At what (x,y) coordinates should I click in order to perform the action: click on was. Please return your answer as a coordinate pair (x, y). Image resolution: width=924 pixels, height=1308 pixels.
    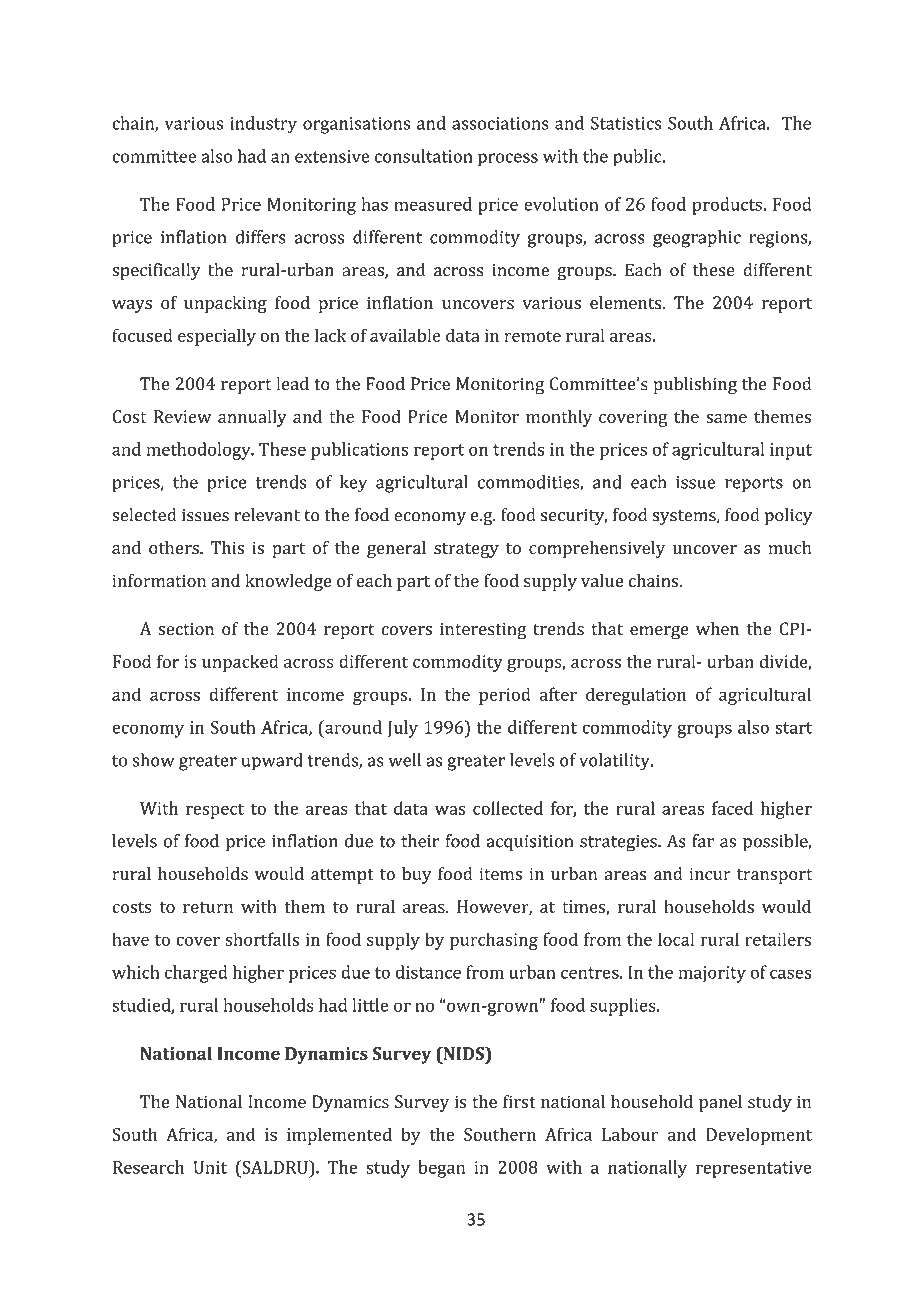
    Looking at the image, I should click on (450, 810).
